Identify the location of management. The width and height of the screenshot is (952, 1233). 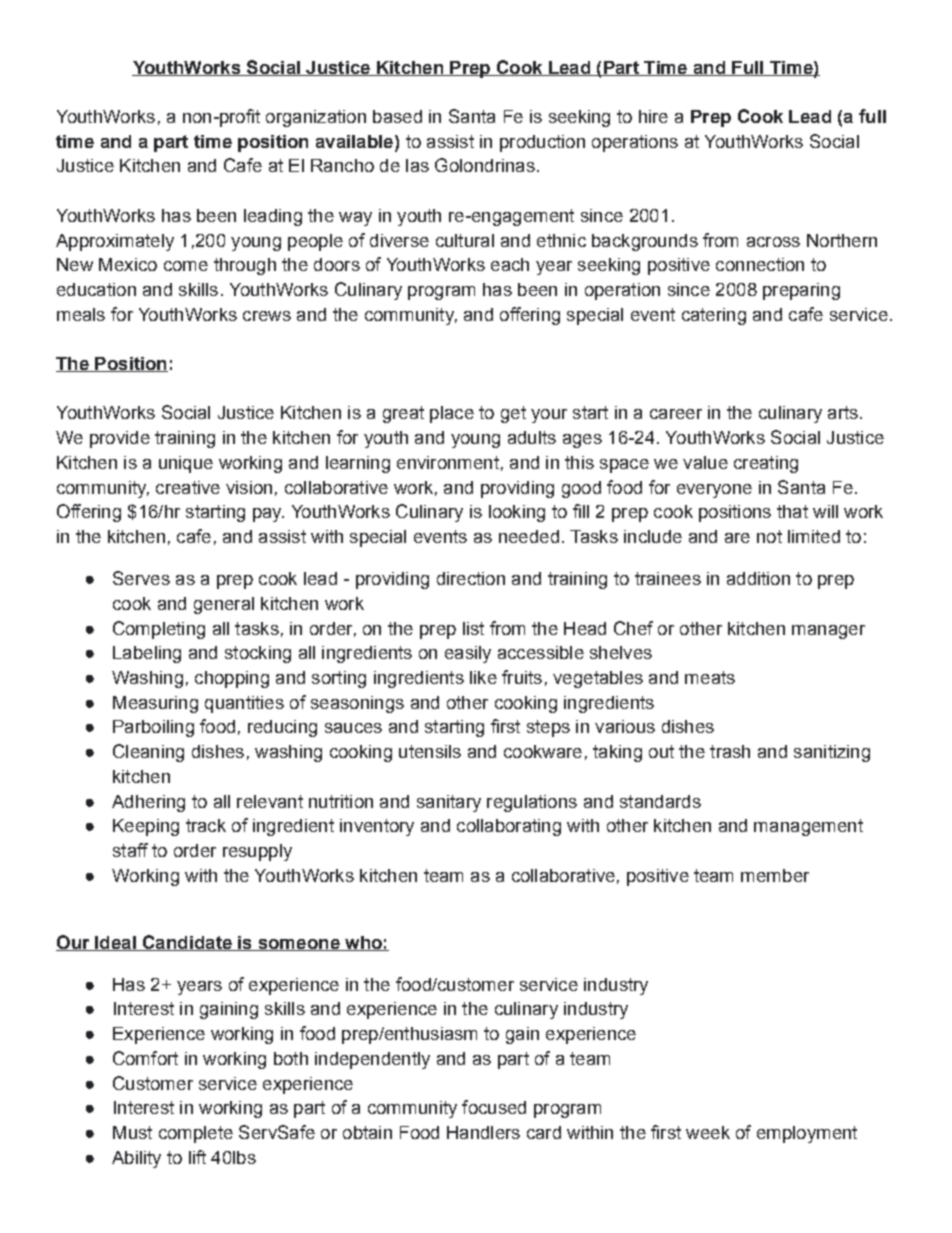
(808, 827).
